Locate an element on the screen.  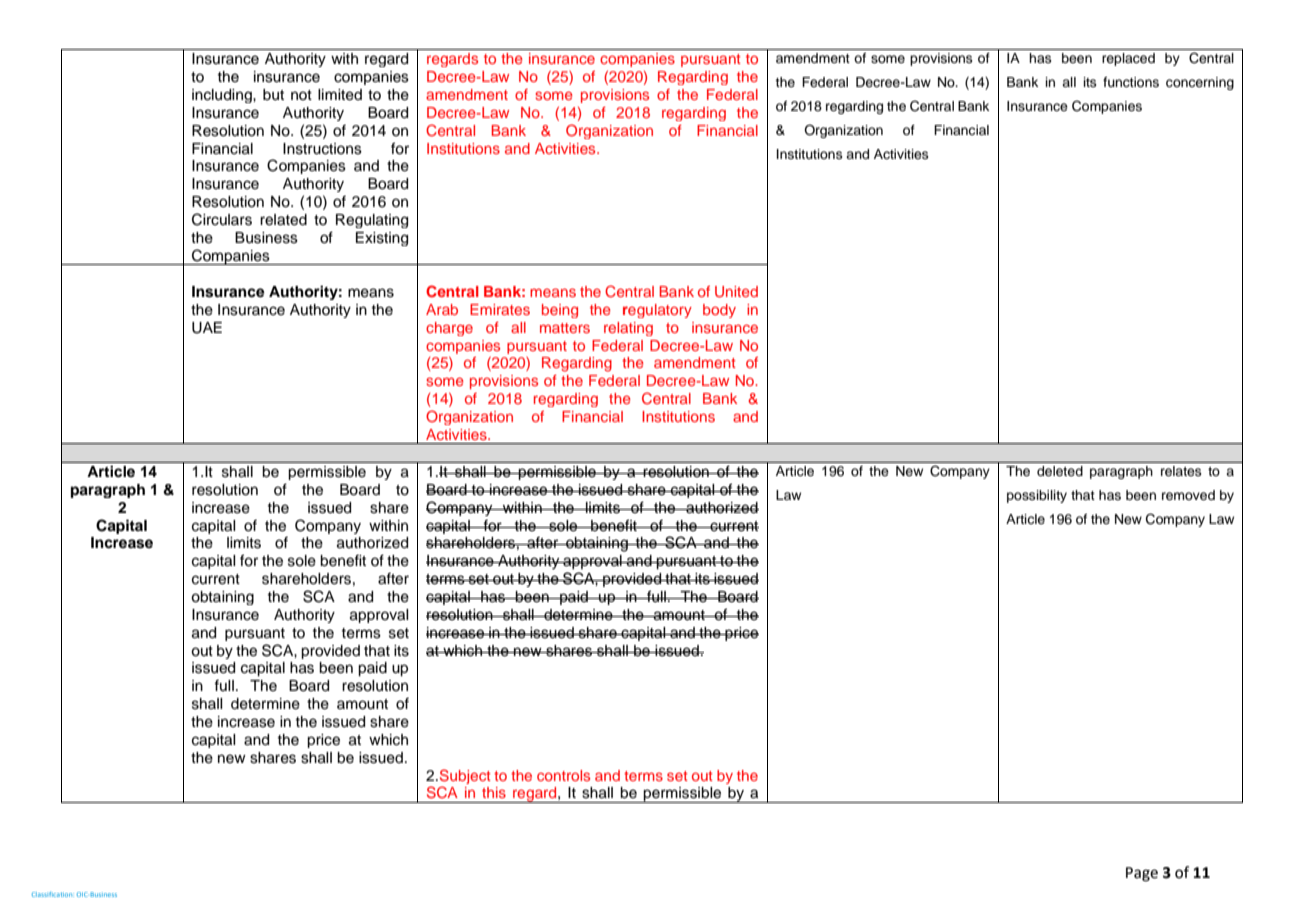
functions is located at coordinates (1131, 82).
